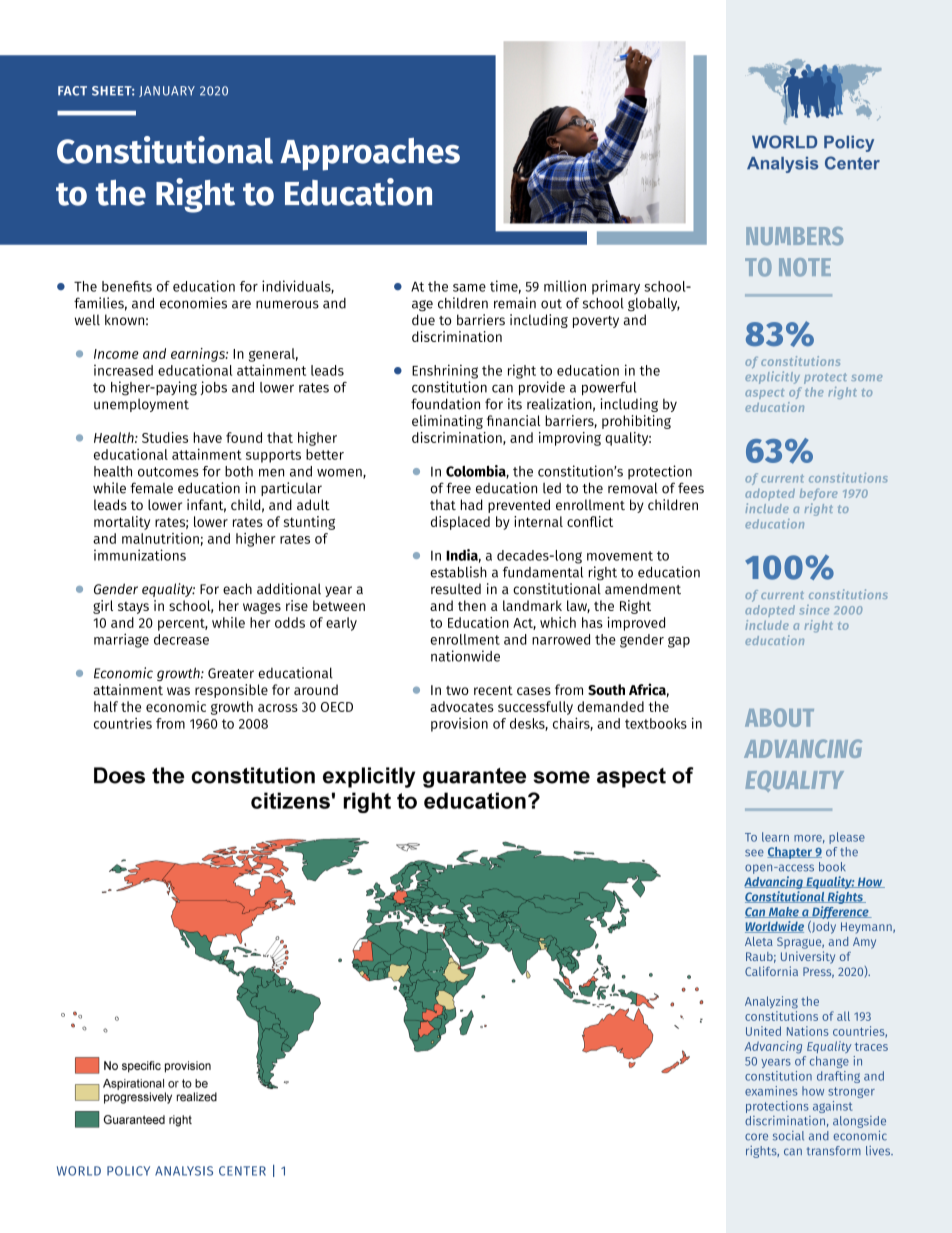 The width and height of the screenshot is (952, 1233). Describe the element at coordinates (772, 377) in the screenshot. I see `explicitly` at that location.
